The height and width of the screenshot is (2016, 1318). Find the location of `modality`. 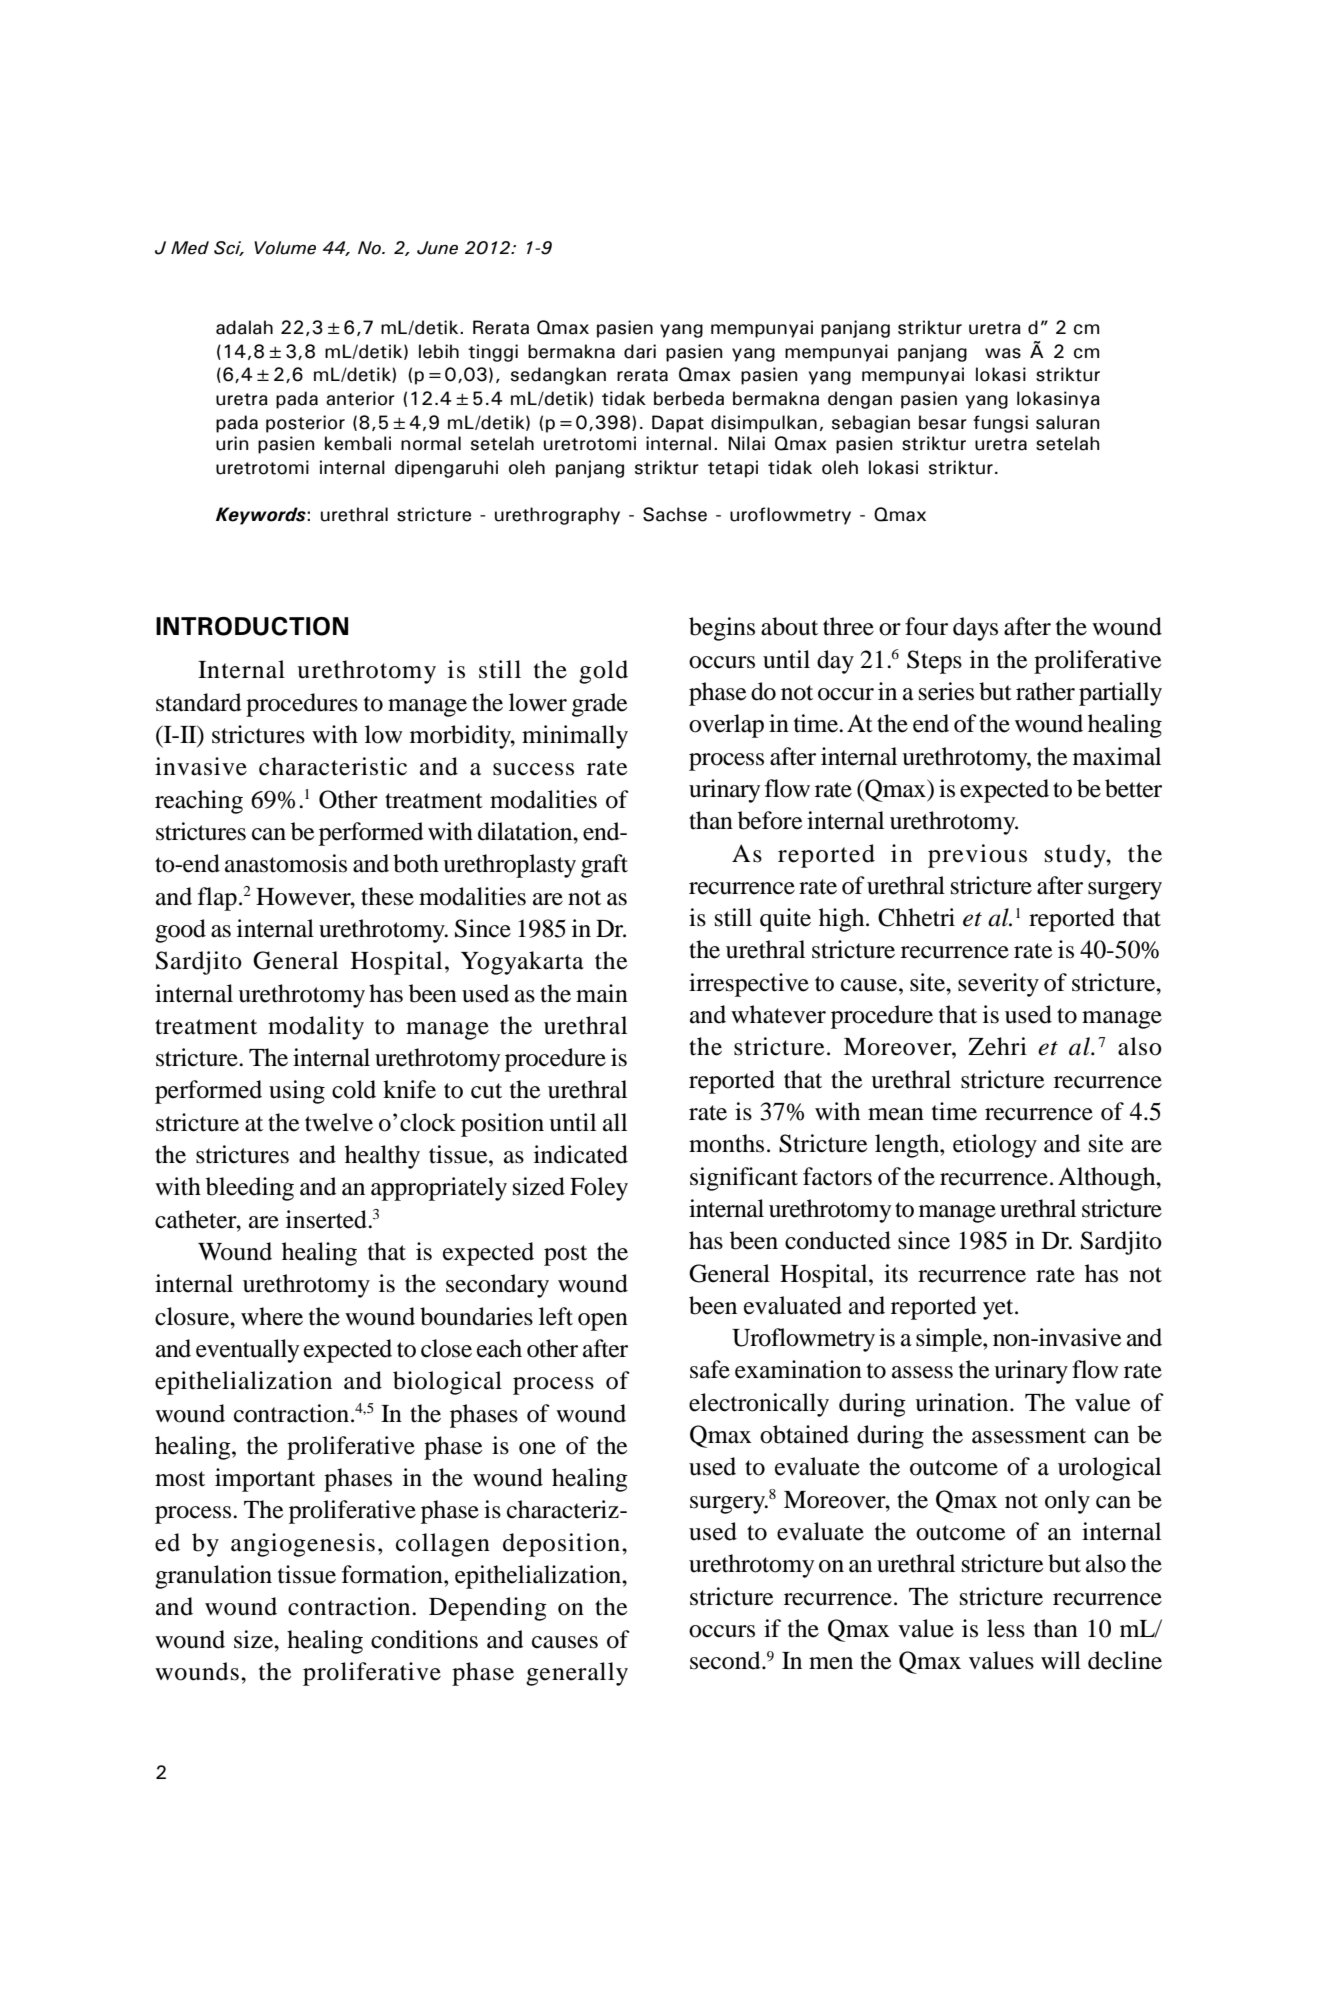

modality is located at coordinates (316, 1028).
